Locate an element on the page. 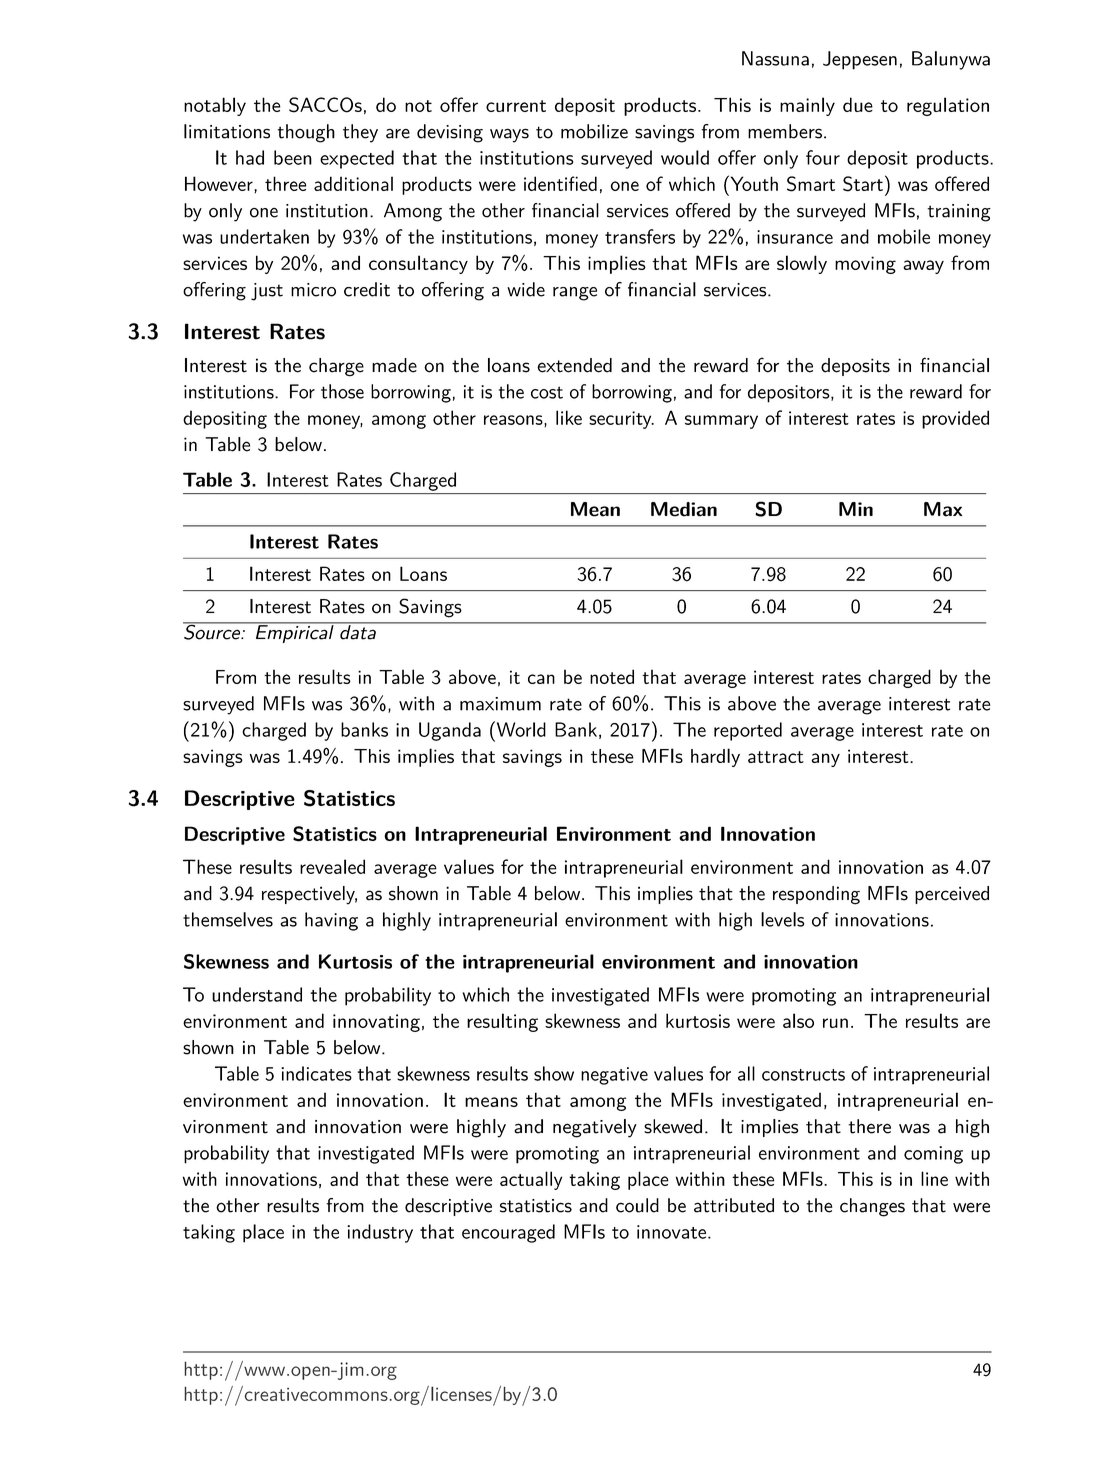 Image resolution: width=1096 pixels, height=1462 pixels. provided is located at coordinates (955, 419).
